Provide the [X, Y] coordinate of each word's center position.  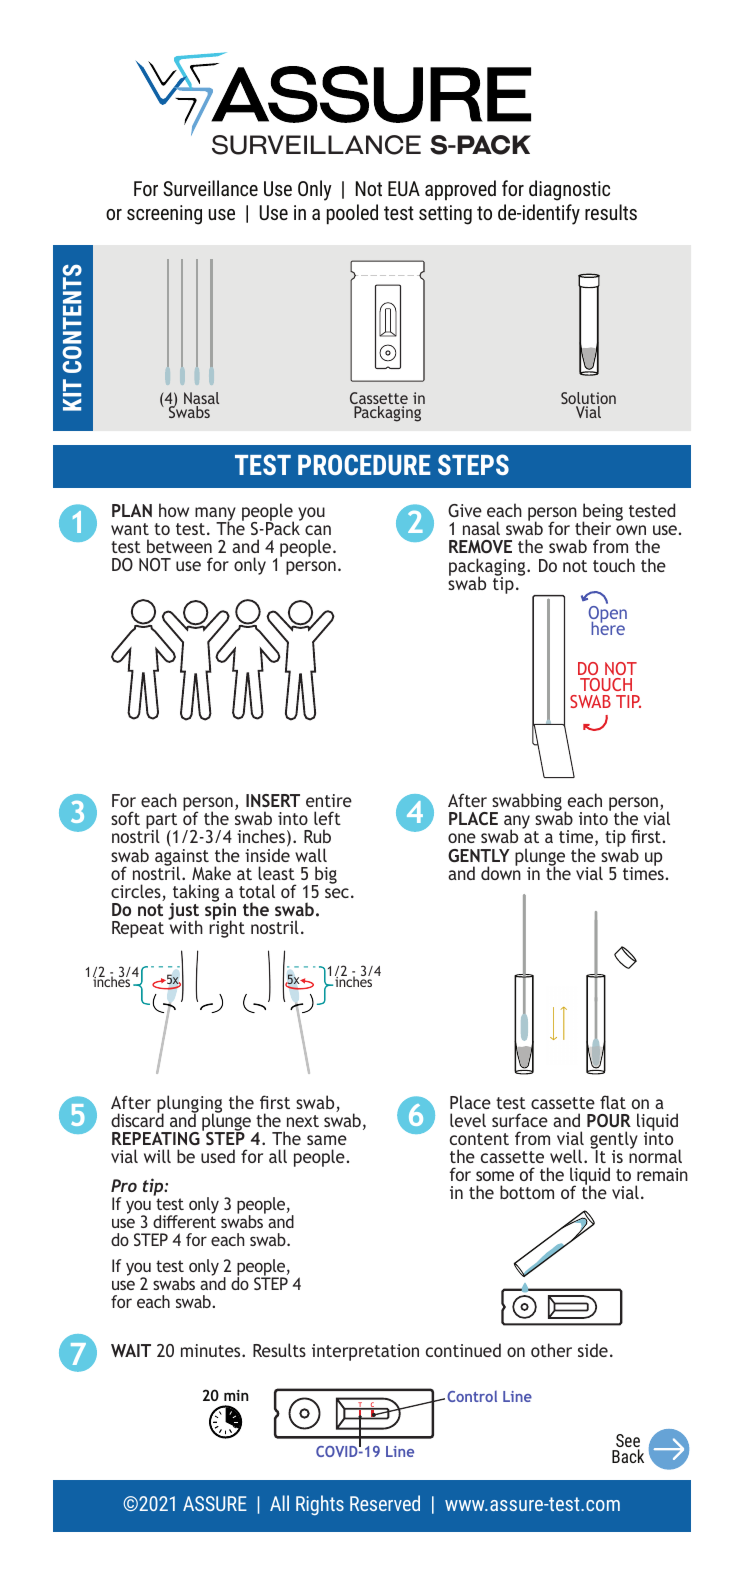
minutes [212, 1350]
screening [164, 215]
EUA [404, 188]
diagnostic [569, 190]
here [608, 627]
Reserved [385, 1503]
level [468, 1120]
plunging [189, 1105]
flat [613, 1102]
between [179, 546]
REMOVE [480, 546]
